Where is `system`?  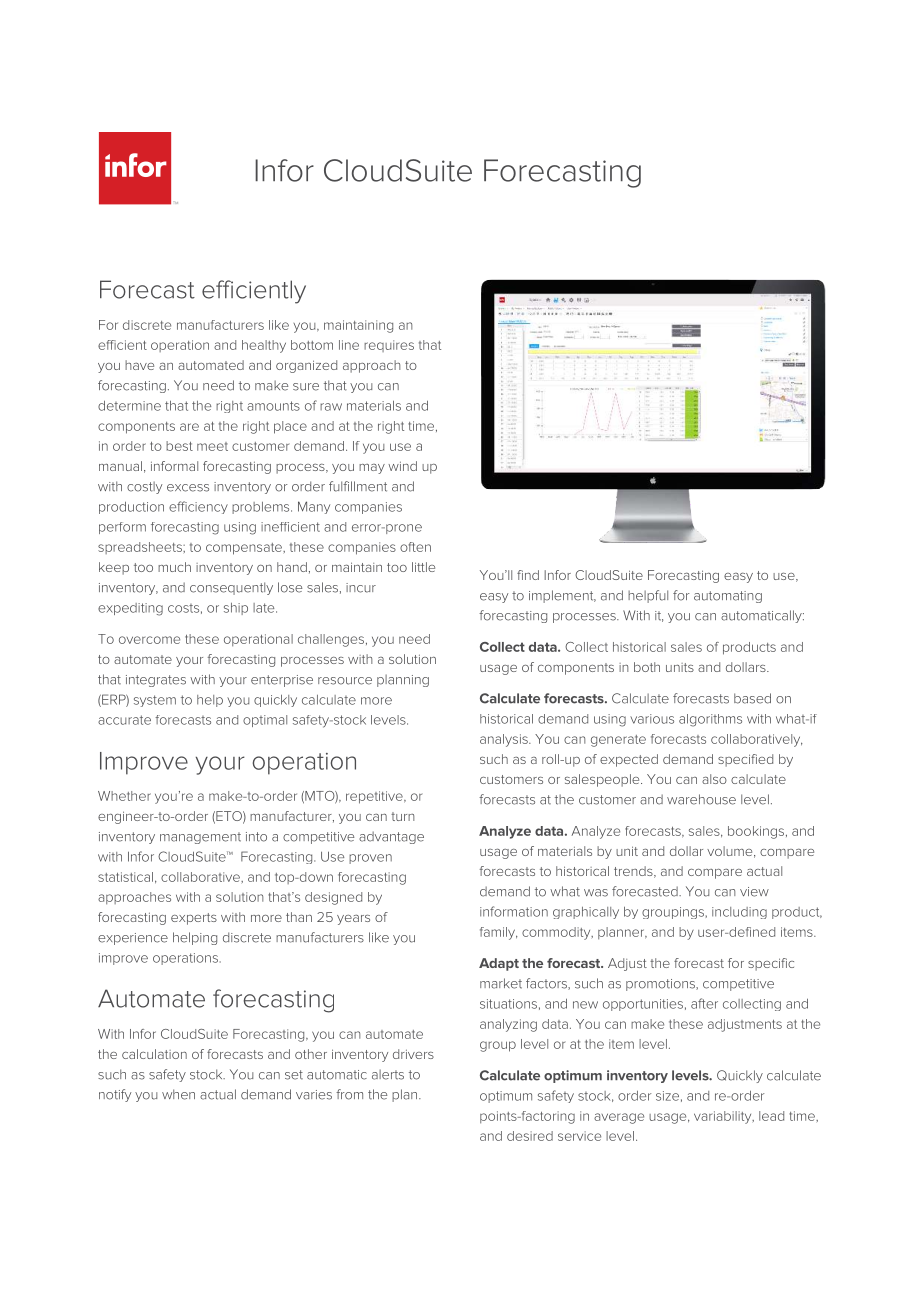
system is located at coordinates (155, 701).
